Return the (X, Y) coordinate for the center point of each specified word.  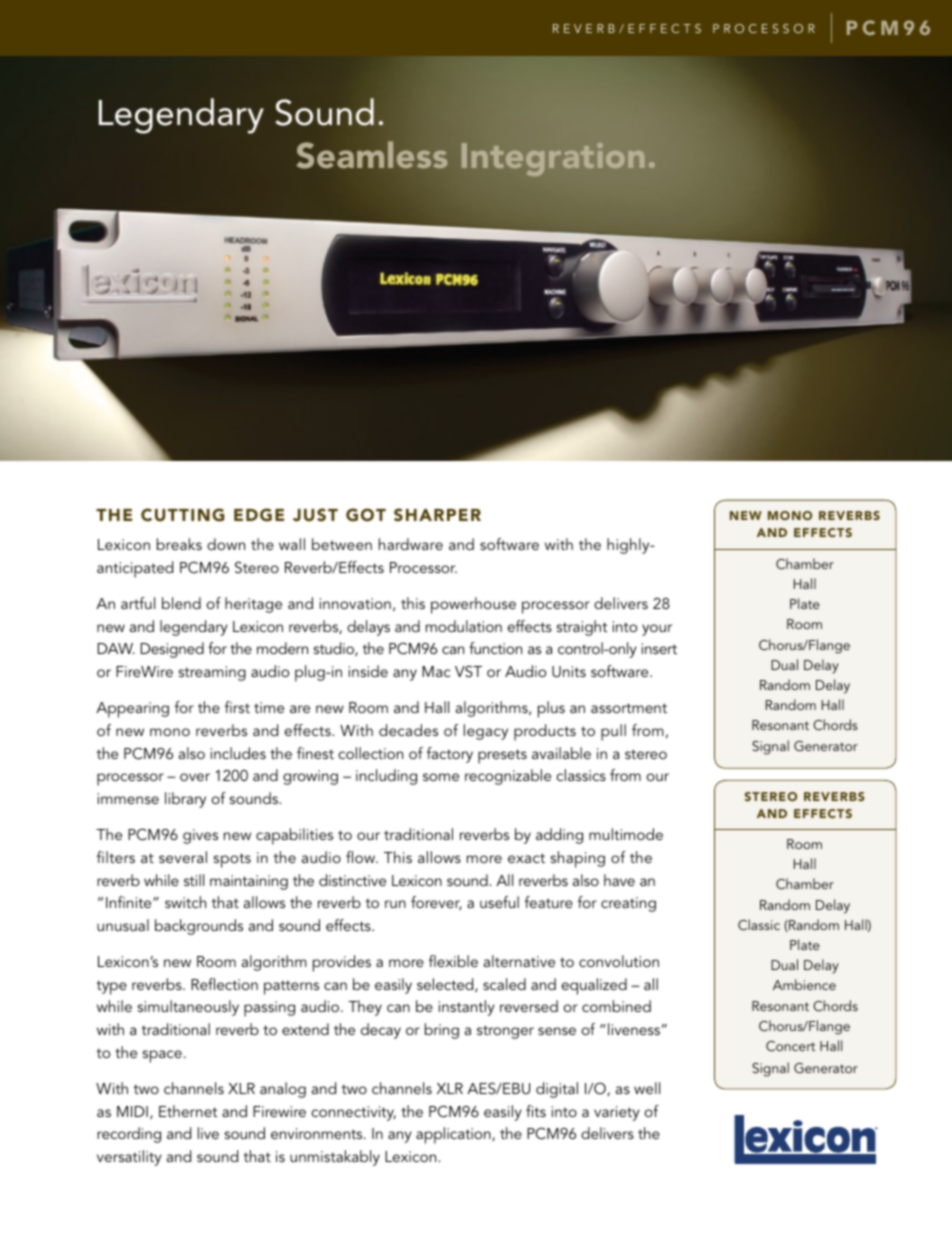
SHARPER (437, 515)
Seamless (372, 155)
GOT (366, 515)
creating (628, 904)
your (657, 630)
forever (436, 903)
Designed (172, 650)
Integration (553, 159)
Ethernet (188, 1111)
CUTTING (182, 515)
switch (185, 902)
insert (659, 648)
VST (468, 671)
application (454, 1135)
